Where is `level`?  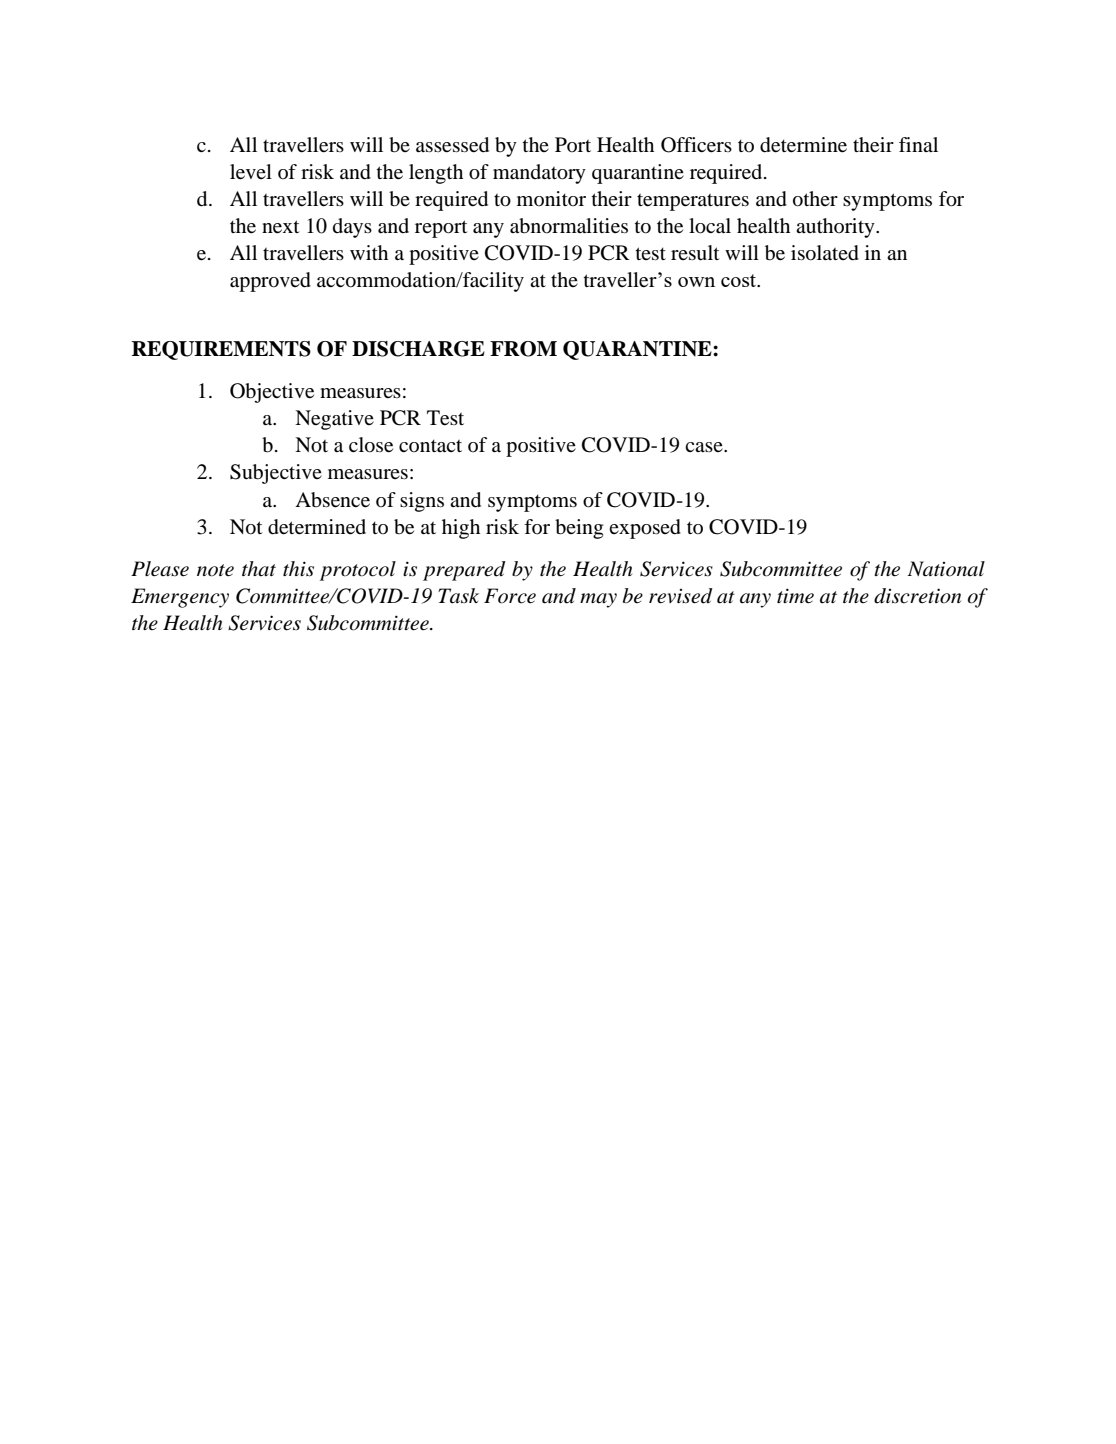
level is located at coordinates (251, 172).
